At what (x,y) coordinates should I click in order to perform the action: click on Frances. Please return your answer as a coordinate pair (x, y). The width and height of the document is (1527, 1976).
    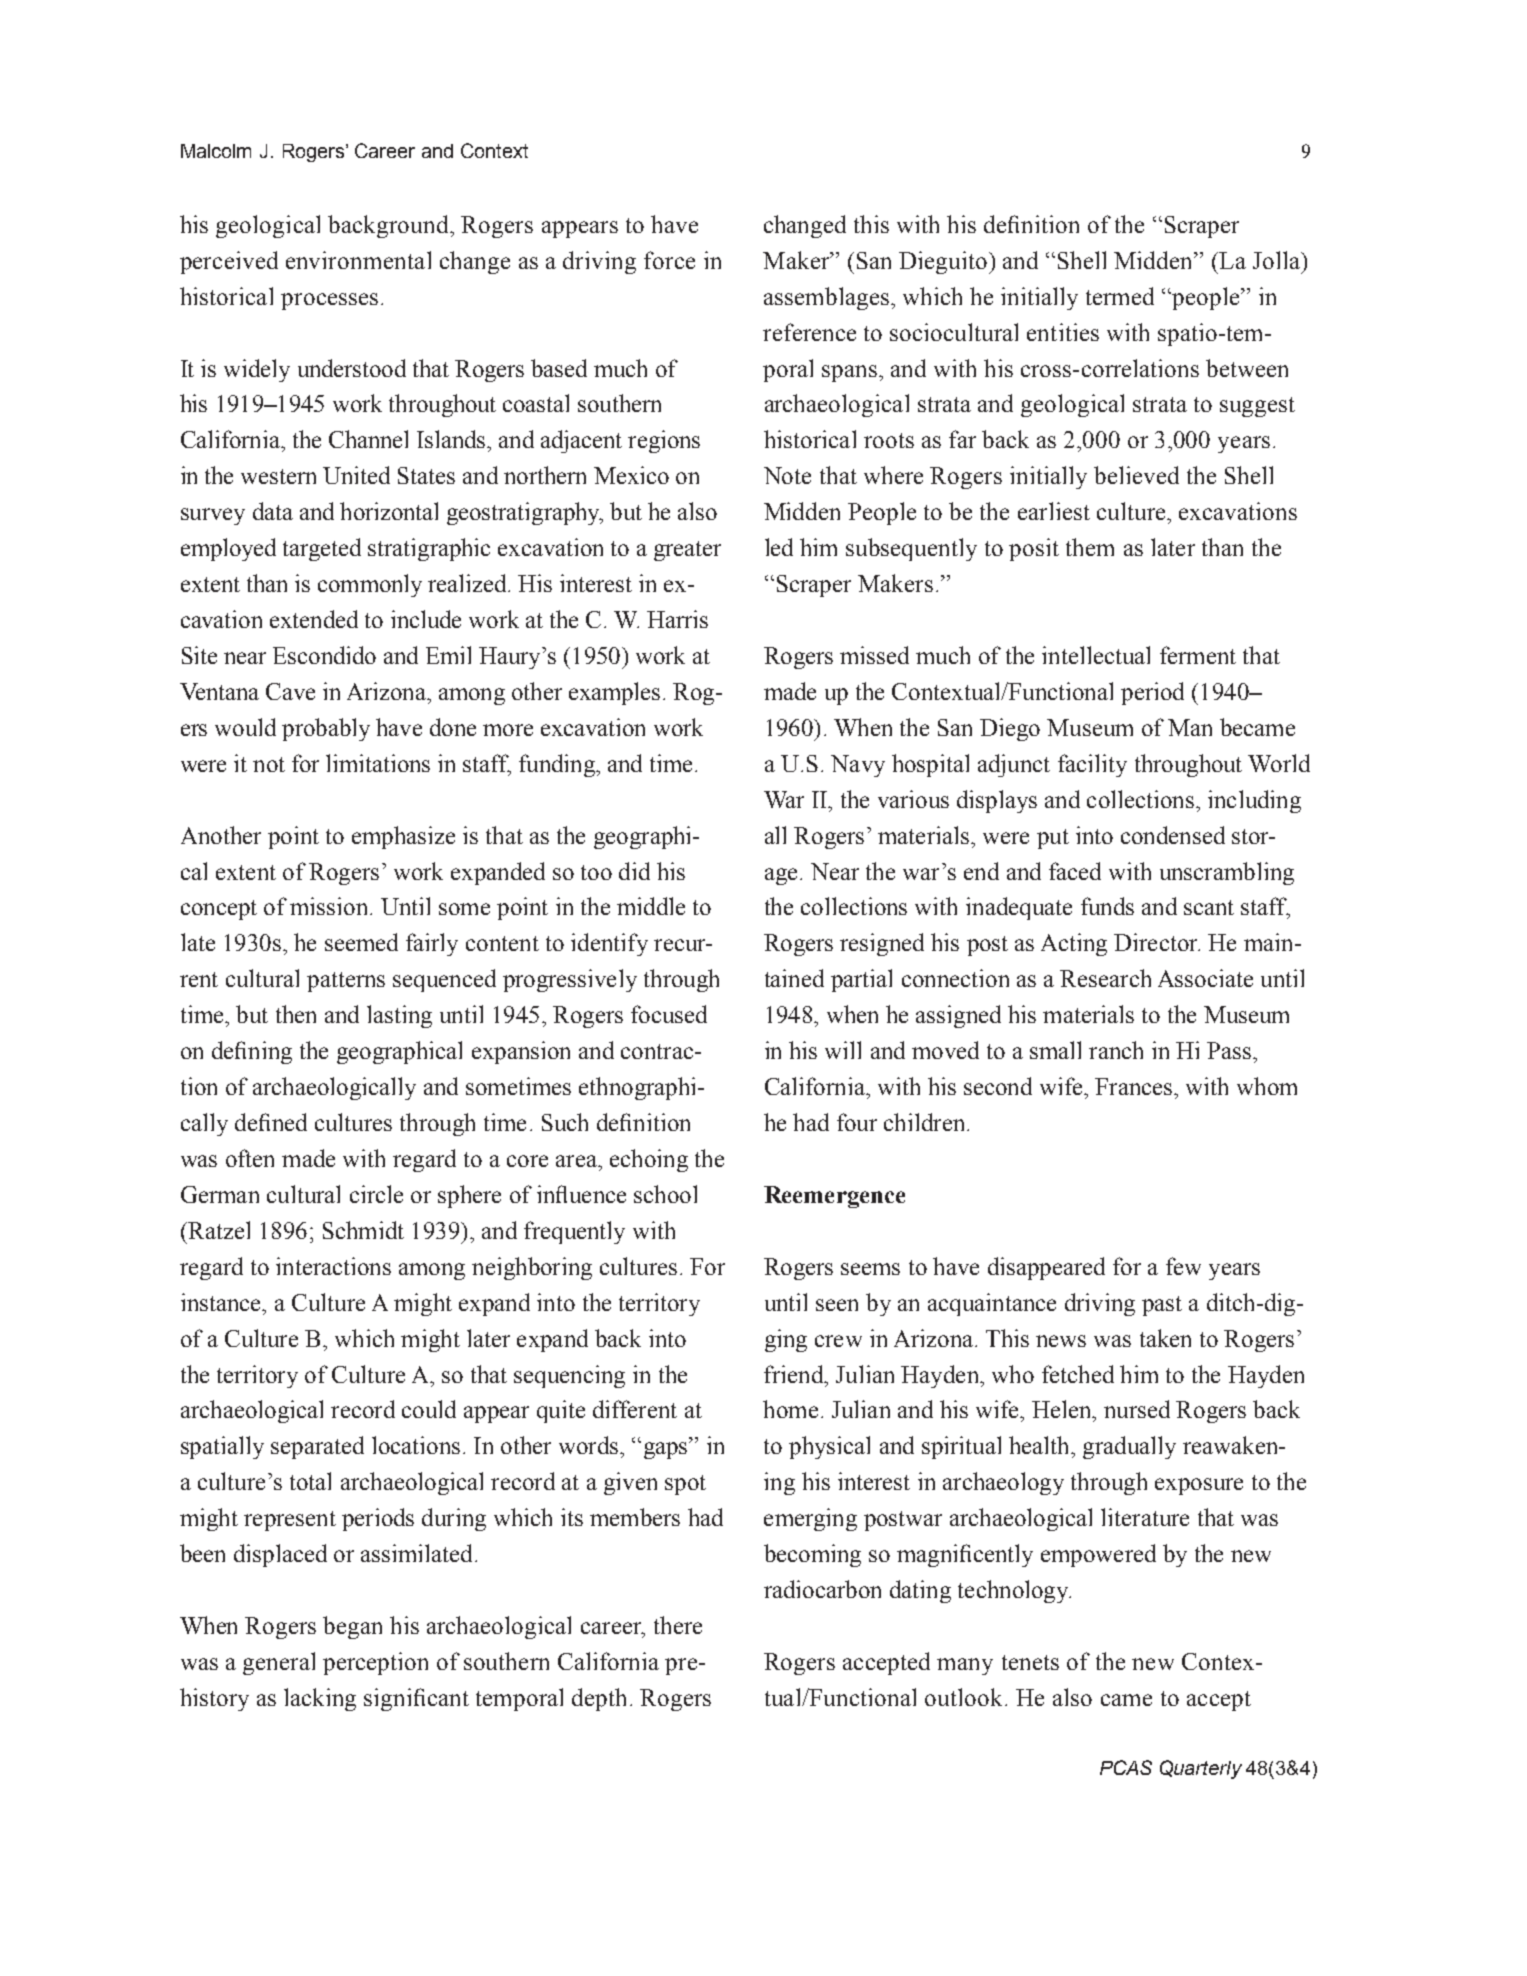
    Looking at the image, I should click on (1135, 1086).
